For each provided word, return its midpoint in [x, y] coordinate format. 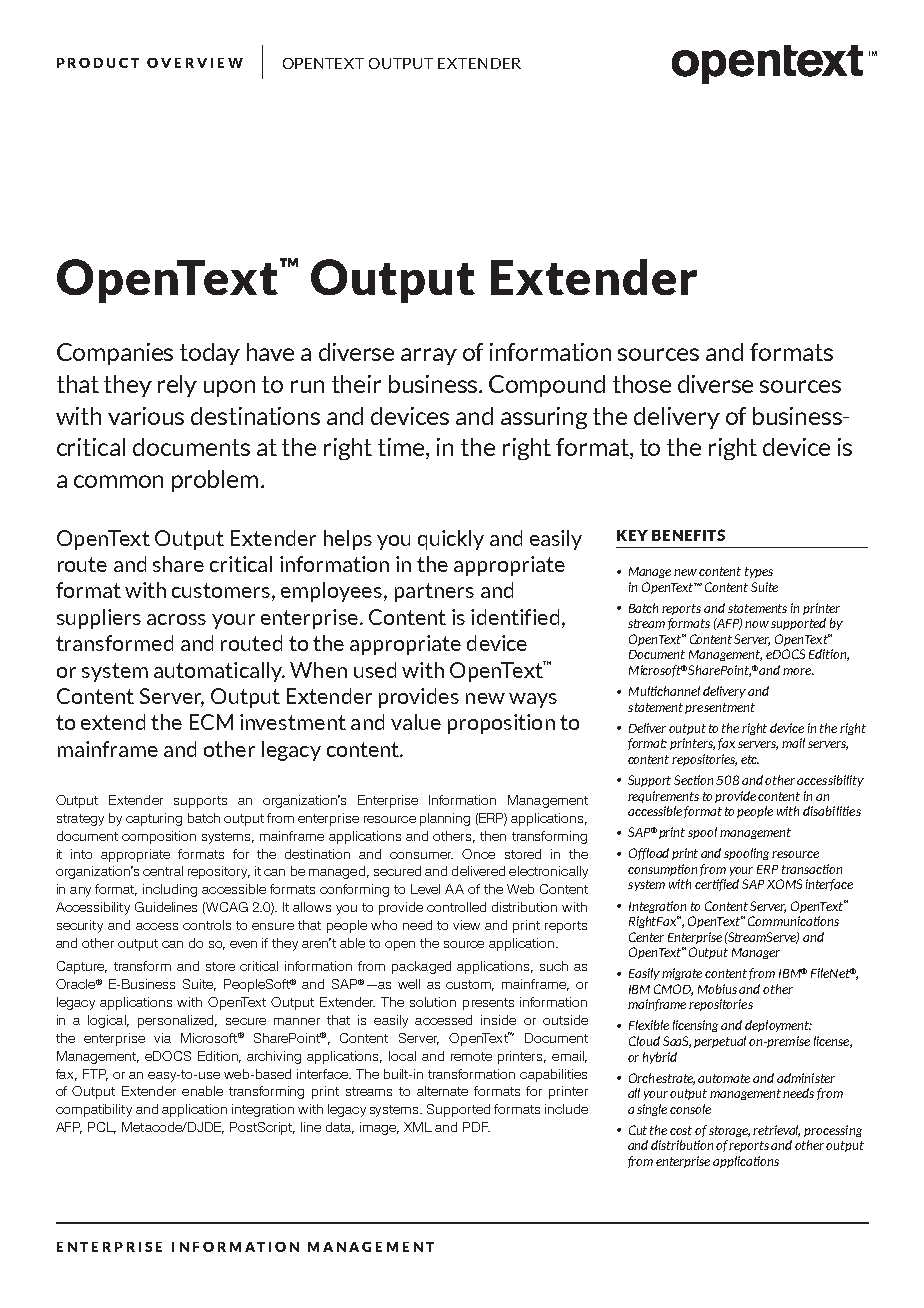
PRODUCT [98, 63]
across [176, 619]
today [210, 354]
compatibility [94, 1110]
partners [434, 592]
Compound [547, 386]
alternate [442, 1091]
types [759, 572]
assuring [544, 418]
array [429, 356]
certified [717, 885]
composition [159, 837]
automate [724, 1078]
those [642, 384]
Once [478, 854]
